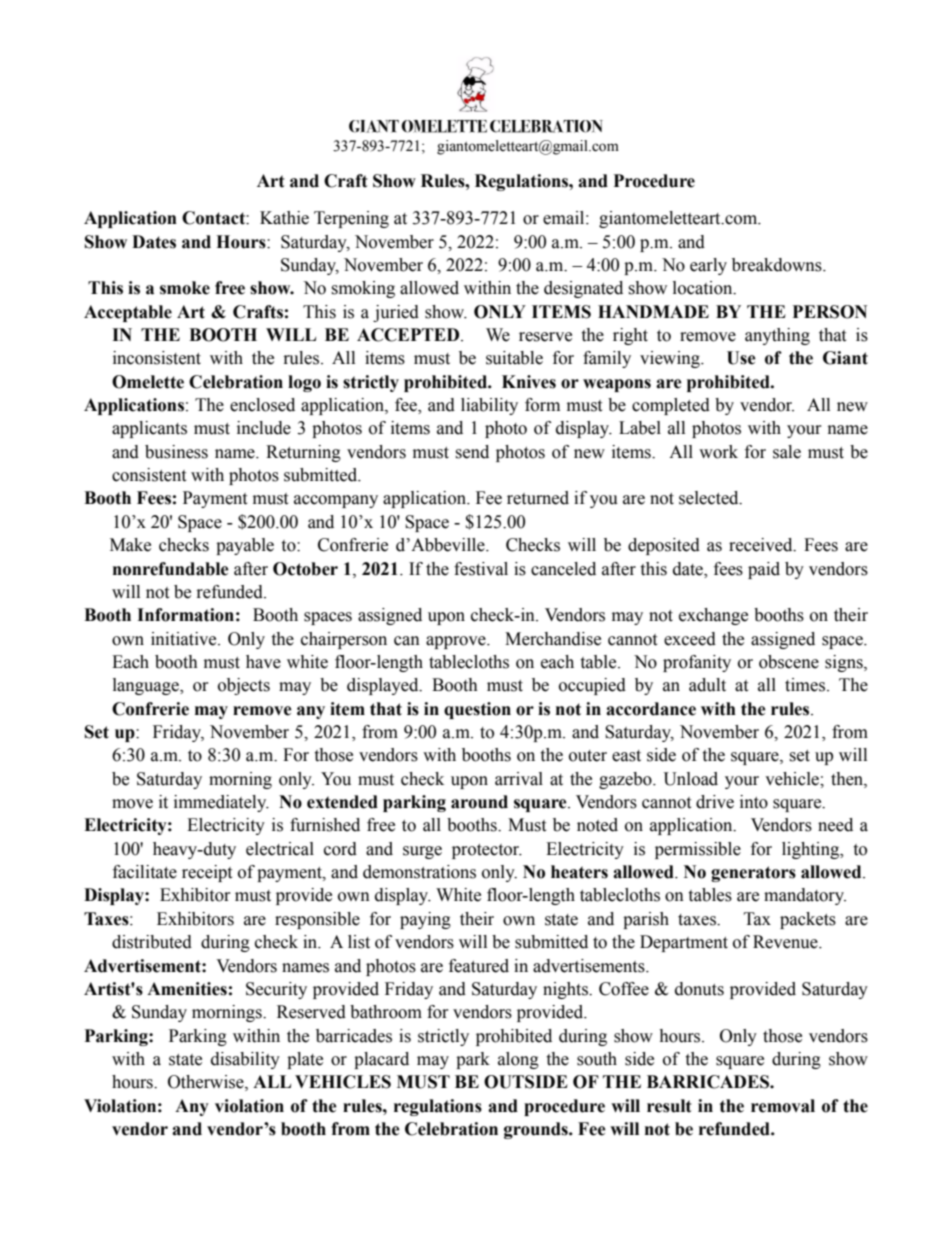 The image size is (952, 1233). I want to click on breakdowns, so click(778, 265).
